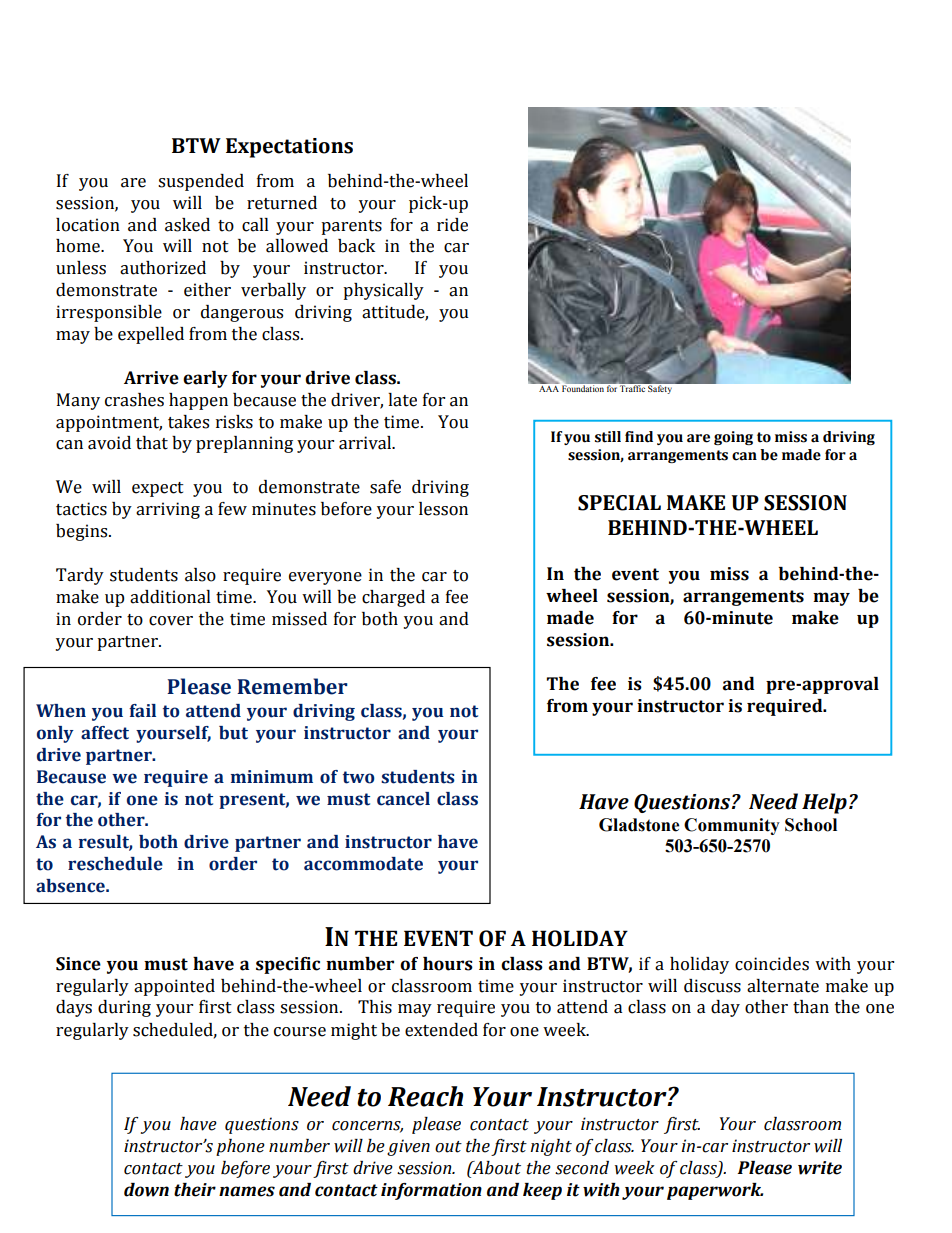 Image resolution: width=952 pixels, height=1233 pixels. What do you see at coordinates (619, 503) in the page?
I see `SPECIAL` at bounding box center [619, 503].
